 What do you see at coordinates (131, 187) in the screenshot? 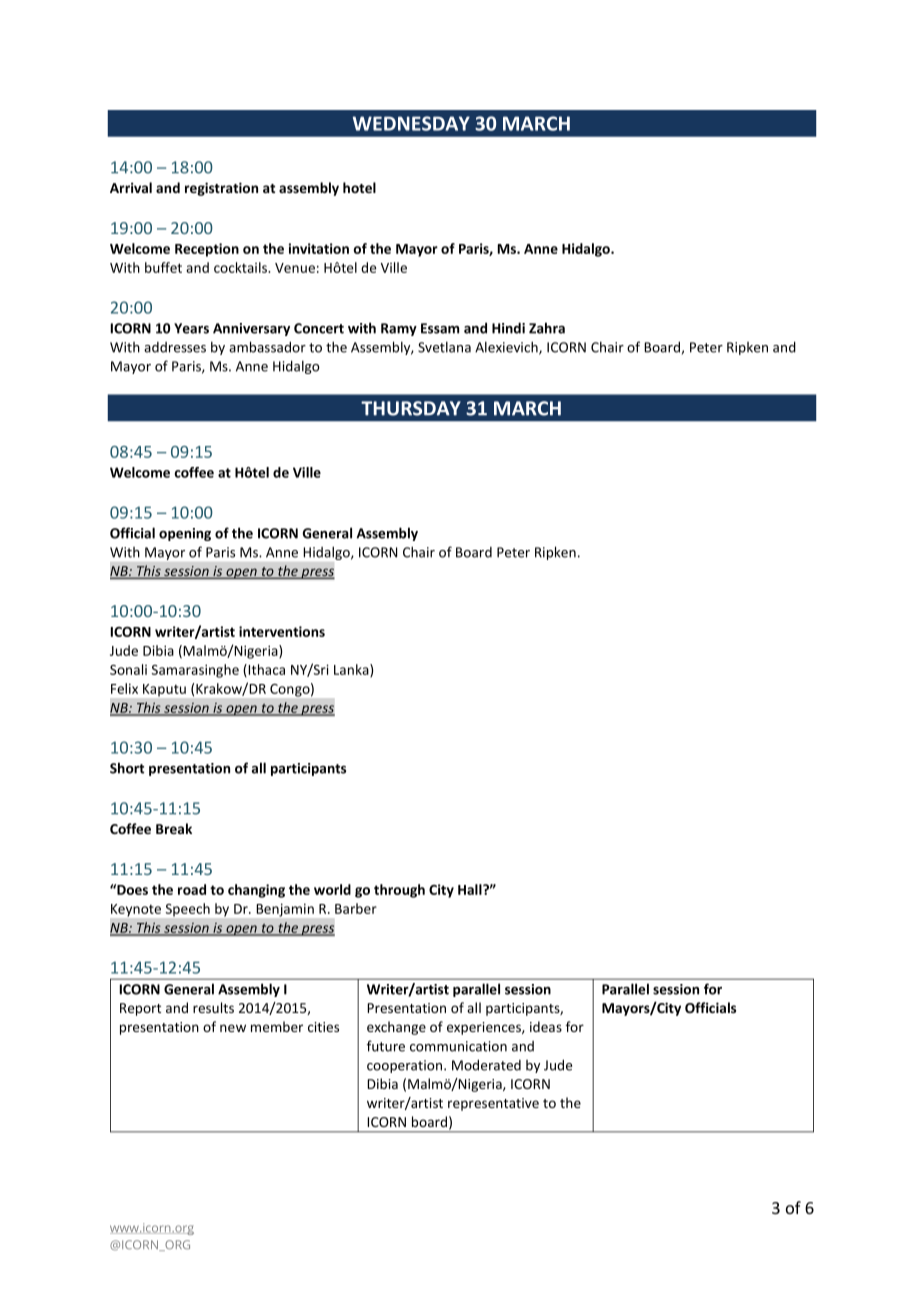
I see `Arrival` at bounding box center [131, 187].
